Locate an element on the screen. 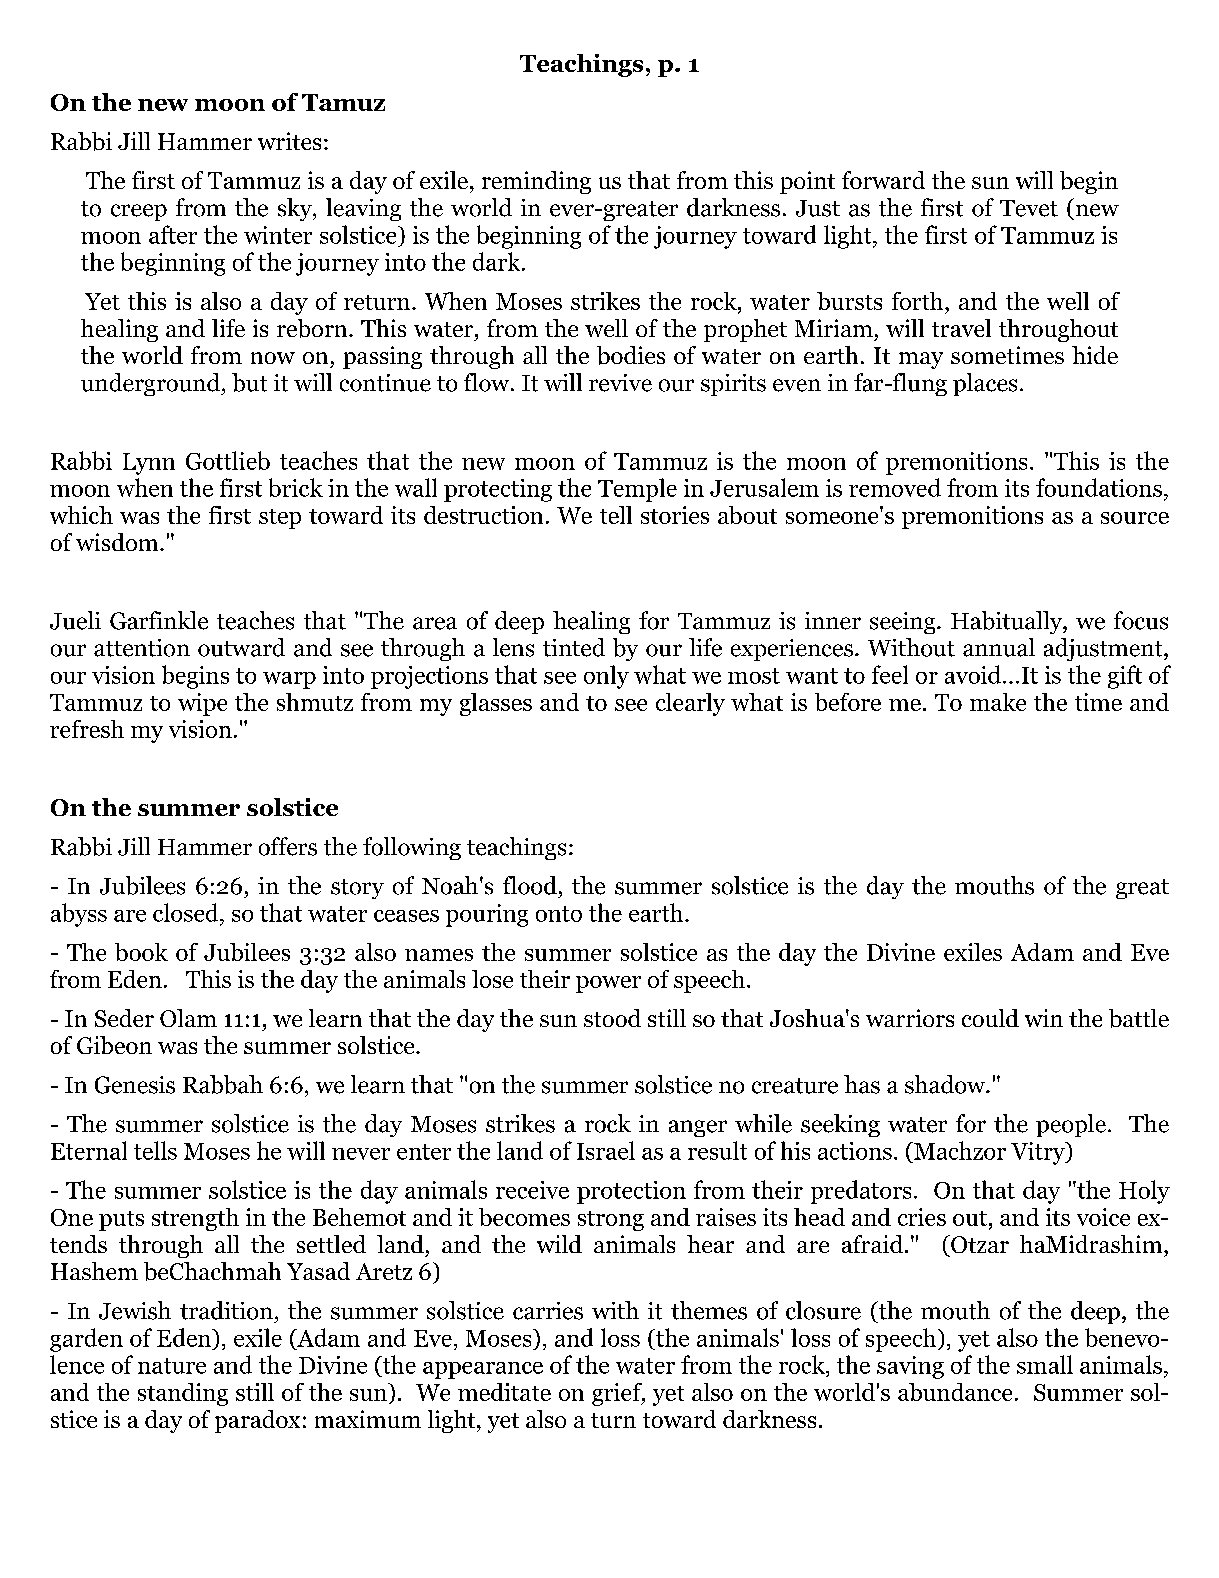 The height and width of the screenshot is (1578, 1219). Olam is located at coordinates (188, 1018).
